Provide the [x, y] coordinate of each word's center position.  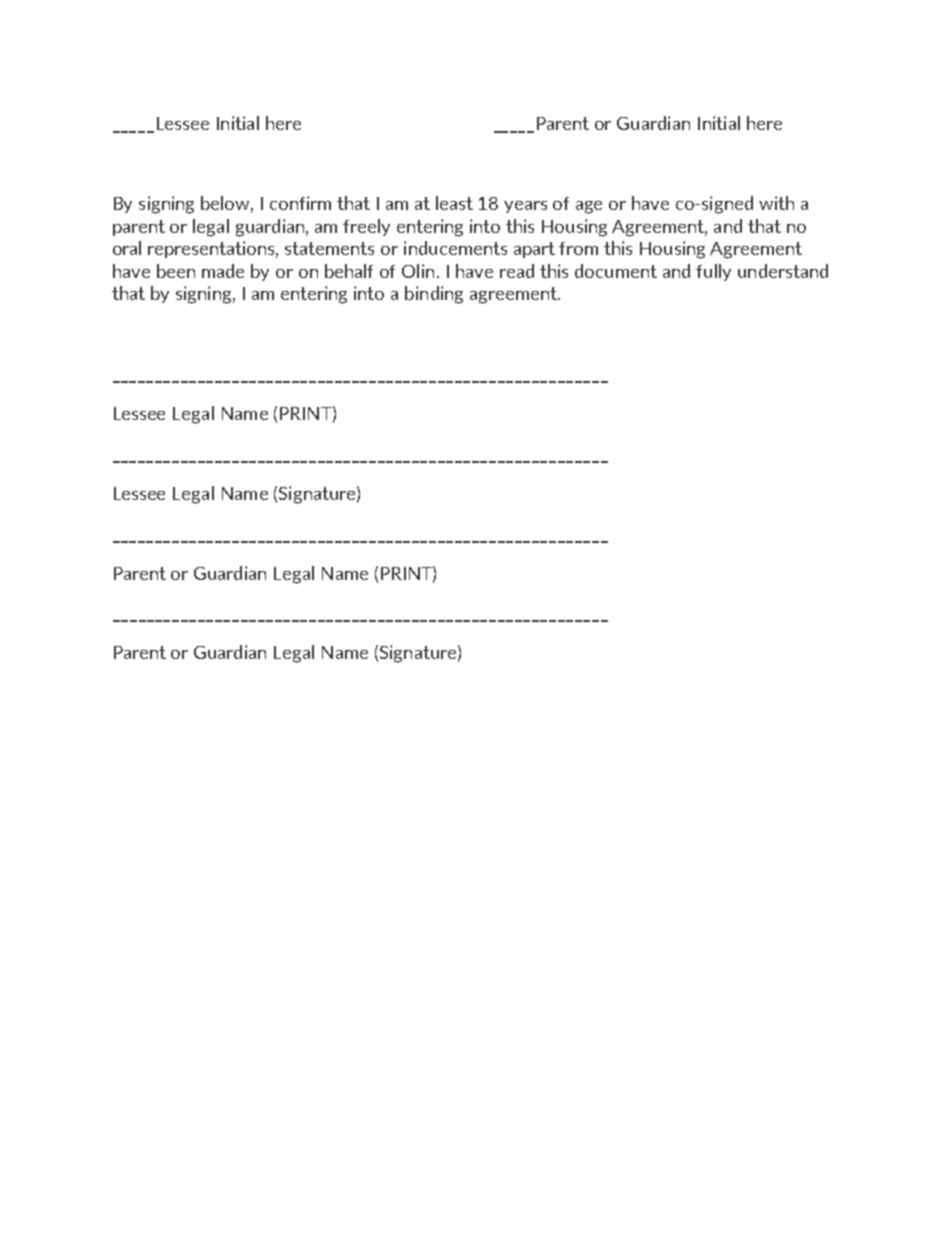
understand [783, 271]
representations [213, 249]
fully [713, 272]
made [223, 271]
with [776, 203]
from [578, 248]
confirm [300, 203]
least [454, 203]
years [525, 207]
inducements [455, 248]
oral [127, 248]
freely [366, 227]
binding [434, 295]
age [589, 207]
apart [534, 250]
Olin [418, 271]
